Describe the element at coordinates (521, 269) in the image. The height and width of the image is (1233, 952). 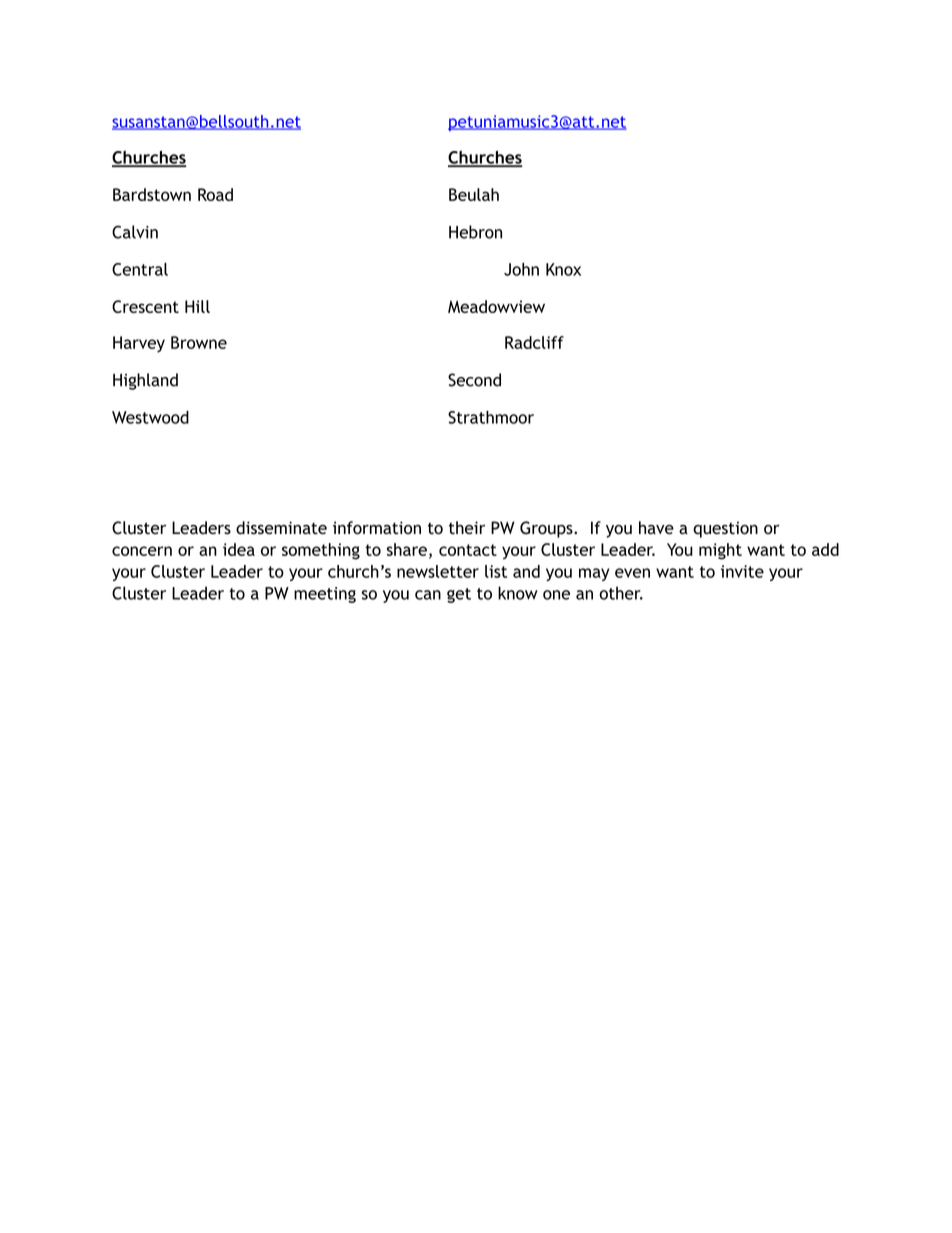
I see `John` at that location.
